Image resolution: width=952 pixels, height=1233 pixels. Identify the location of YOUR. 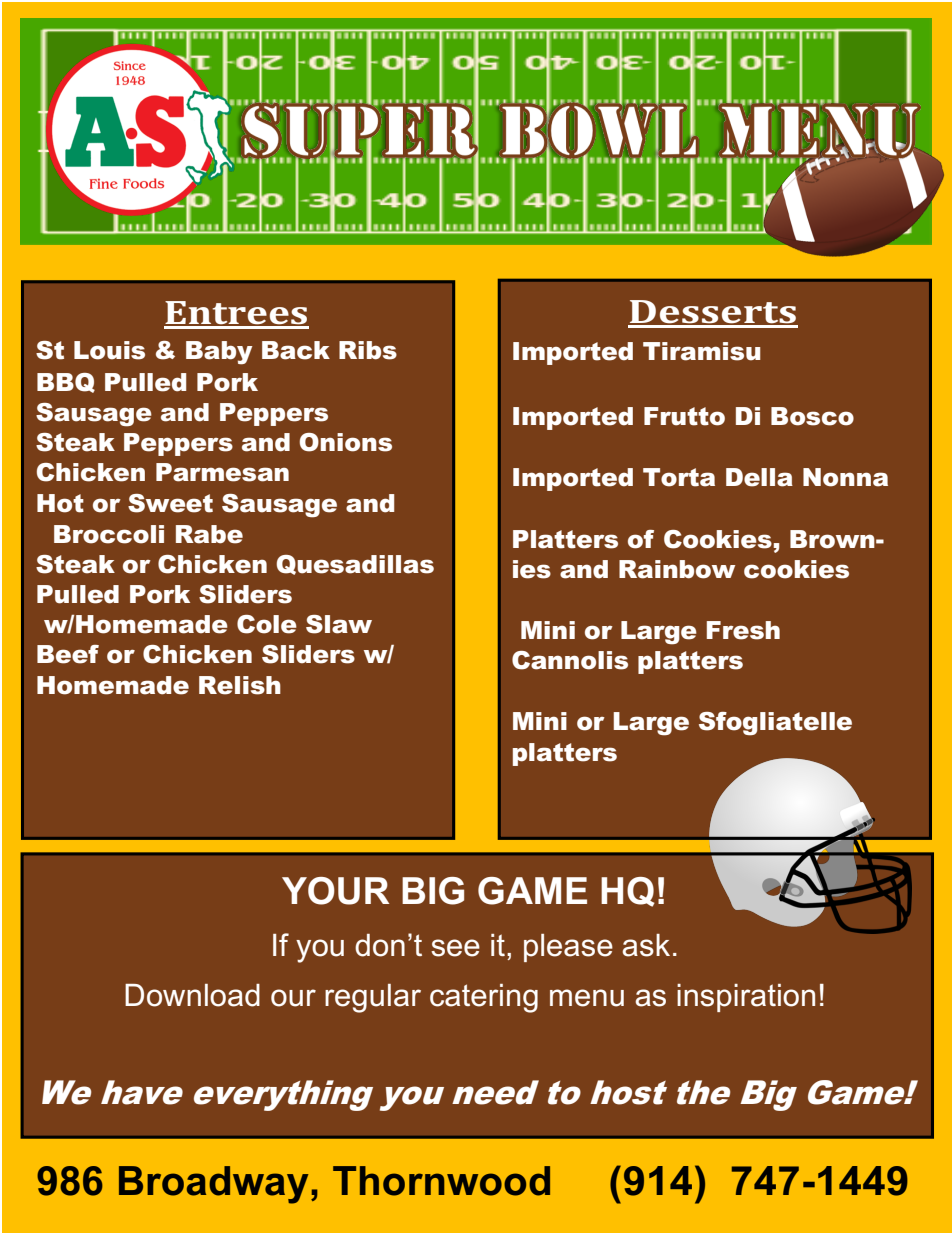
(335, 891).
